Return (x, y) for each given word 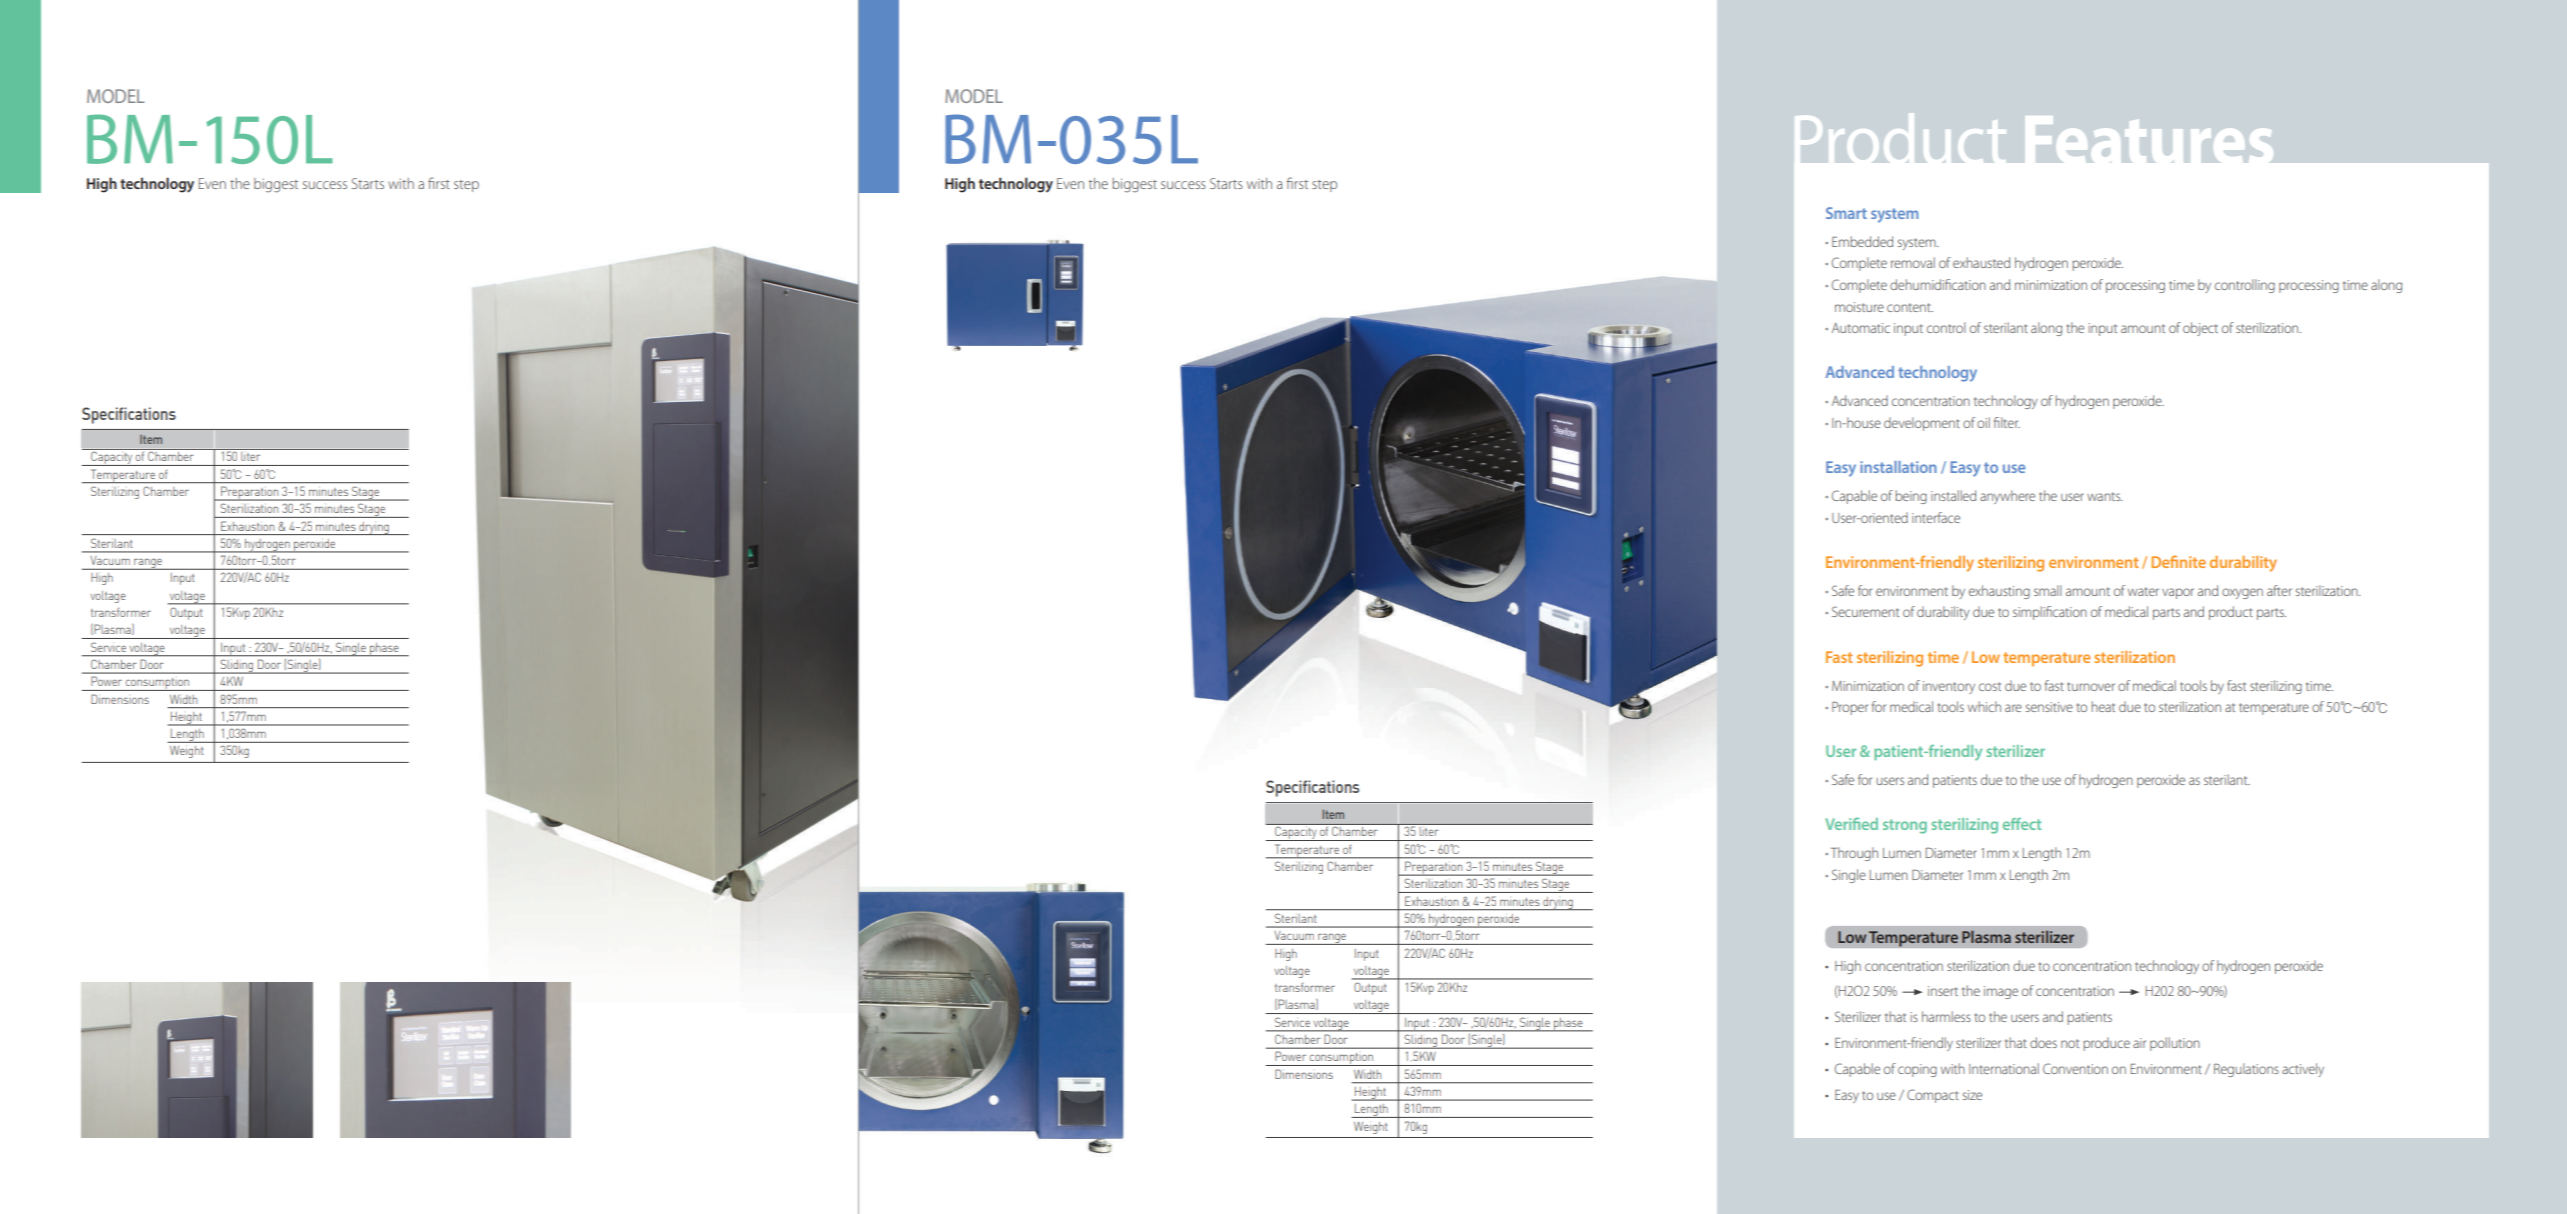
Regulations (2246, 1070)
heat (2103, 706)
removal (1913, 262)
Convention (2075, 1068)
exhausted (1981, 262)
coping (1917, 1070)
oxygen (2242, 593)
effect (2022, 824)
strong (1905, 826)
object (2200, 329)
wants (2105, 496)
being (1911, 497)
